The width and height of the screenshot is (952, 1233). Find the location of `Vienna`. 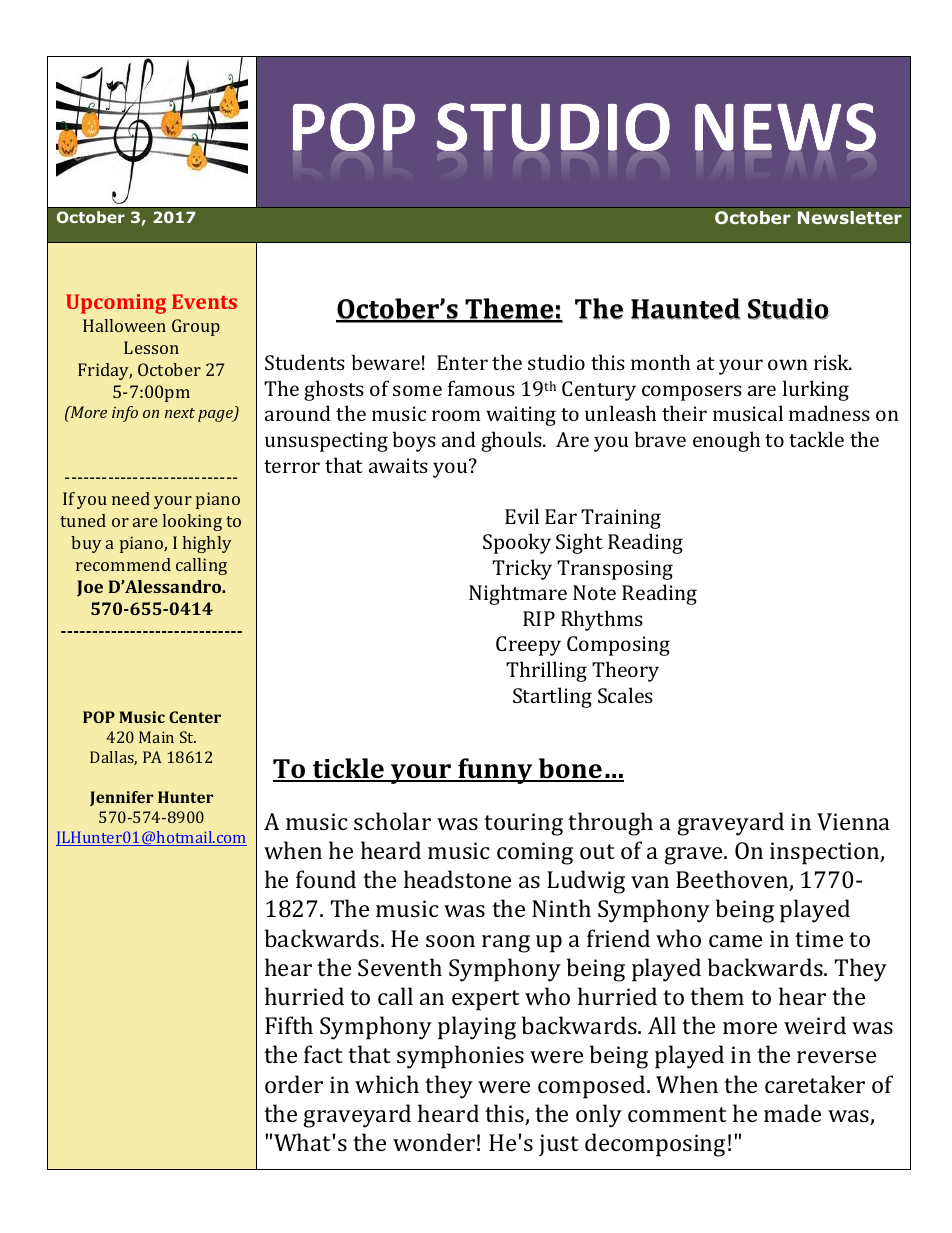

Vienna is located at coordinates (853, 821).
